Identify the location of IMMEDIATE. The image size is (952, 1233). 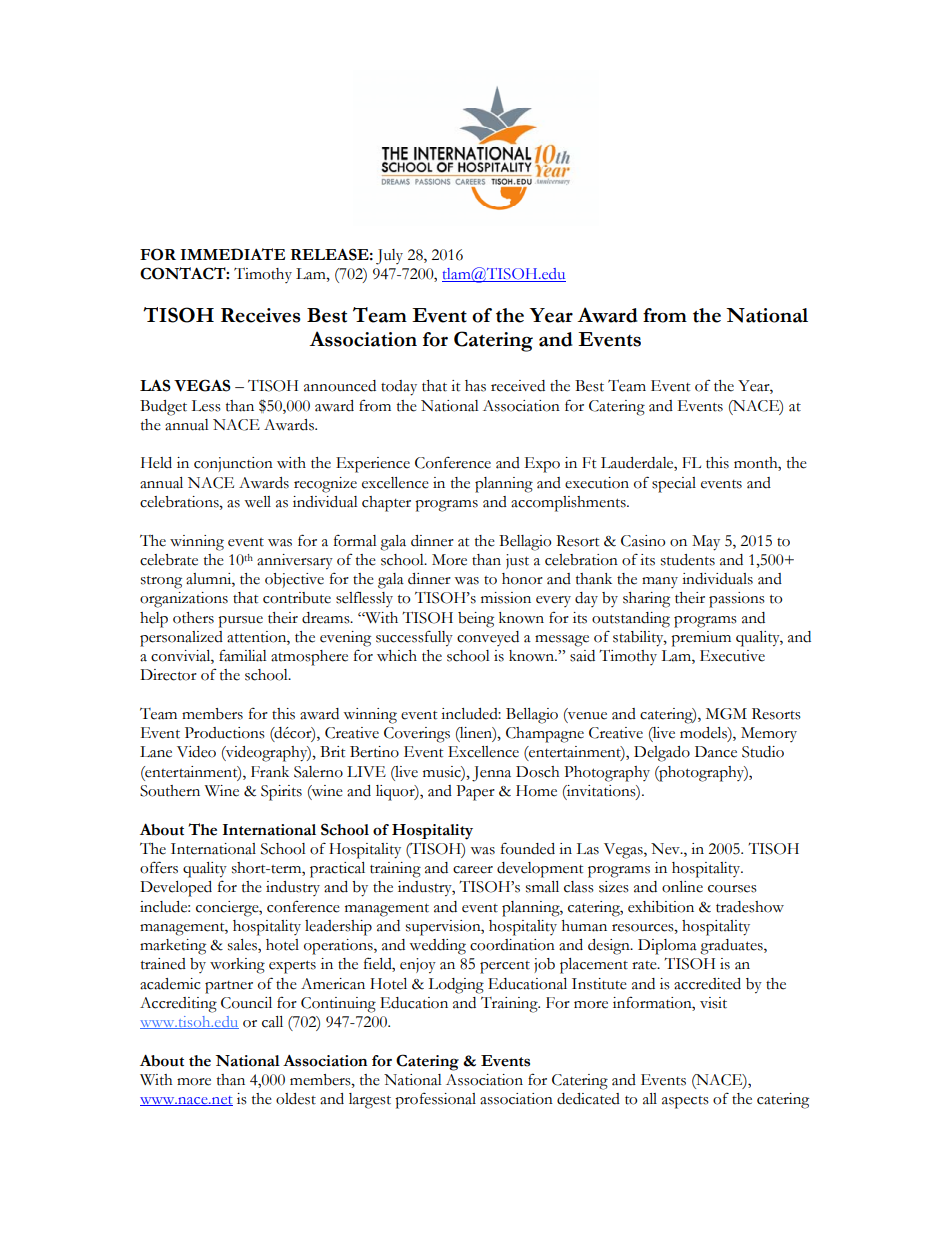
(232, 254).
